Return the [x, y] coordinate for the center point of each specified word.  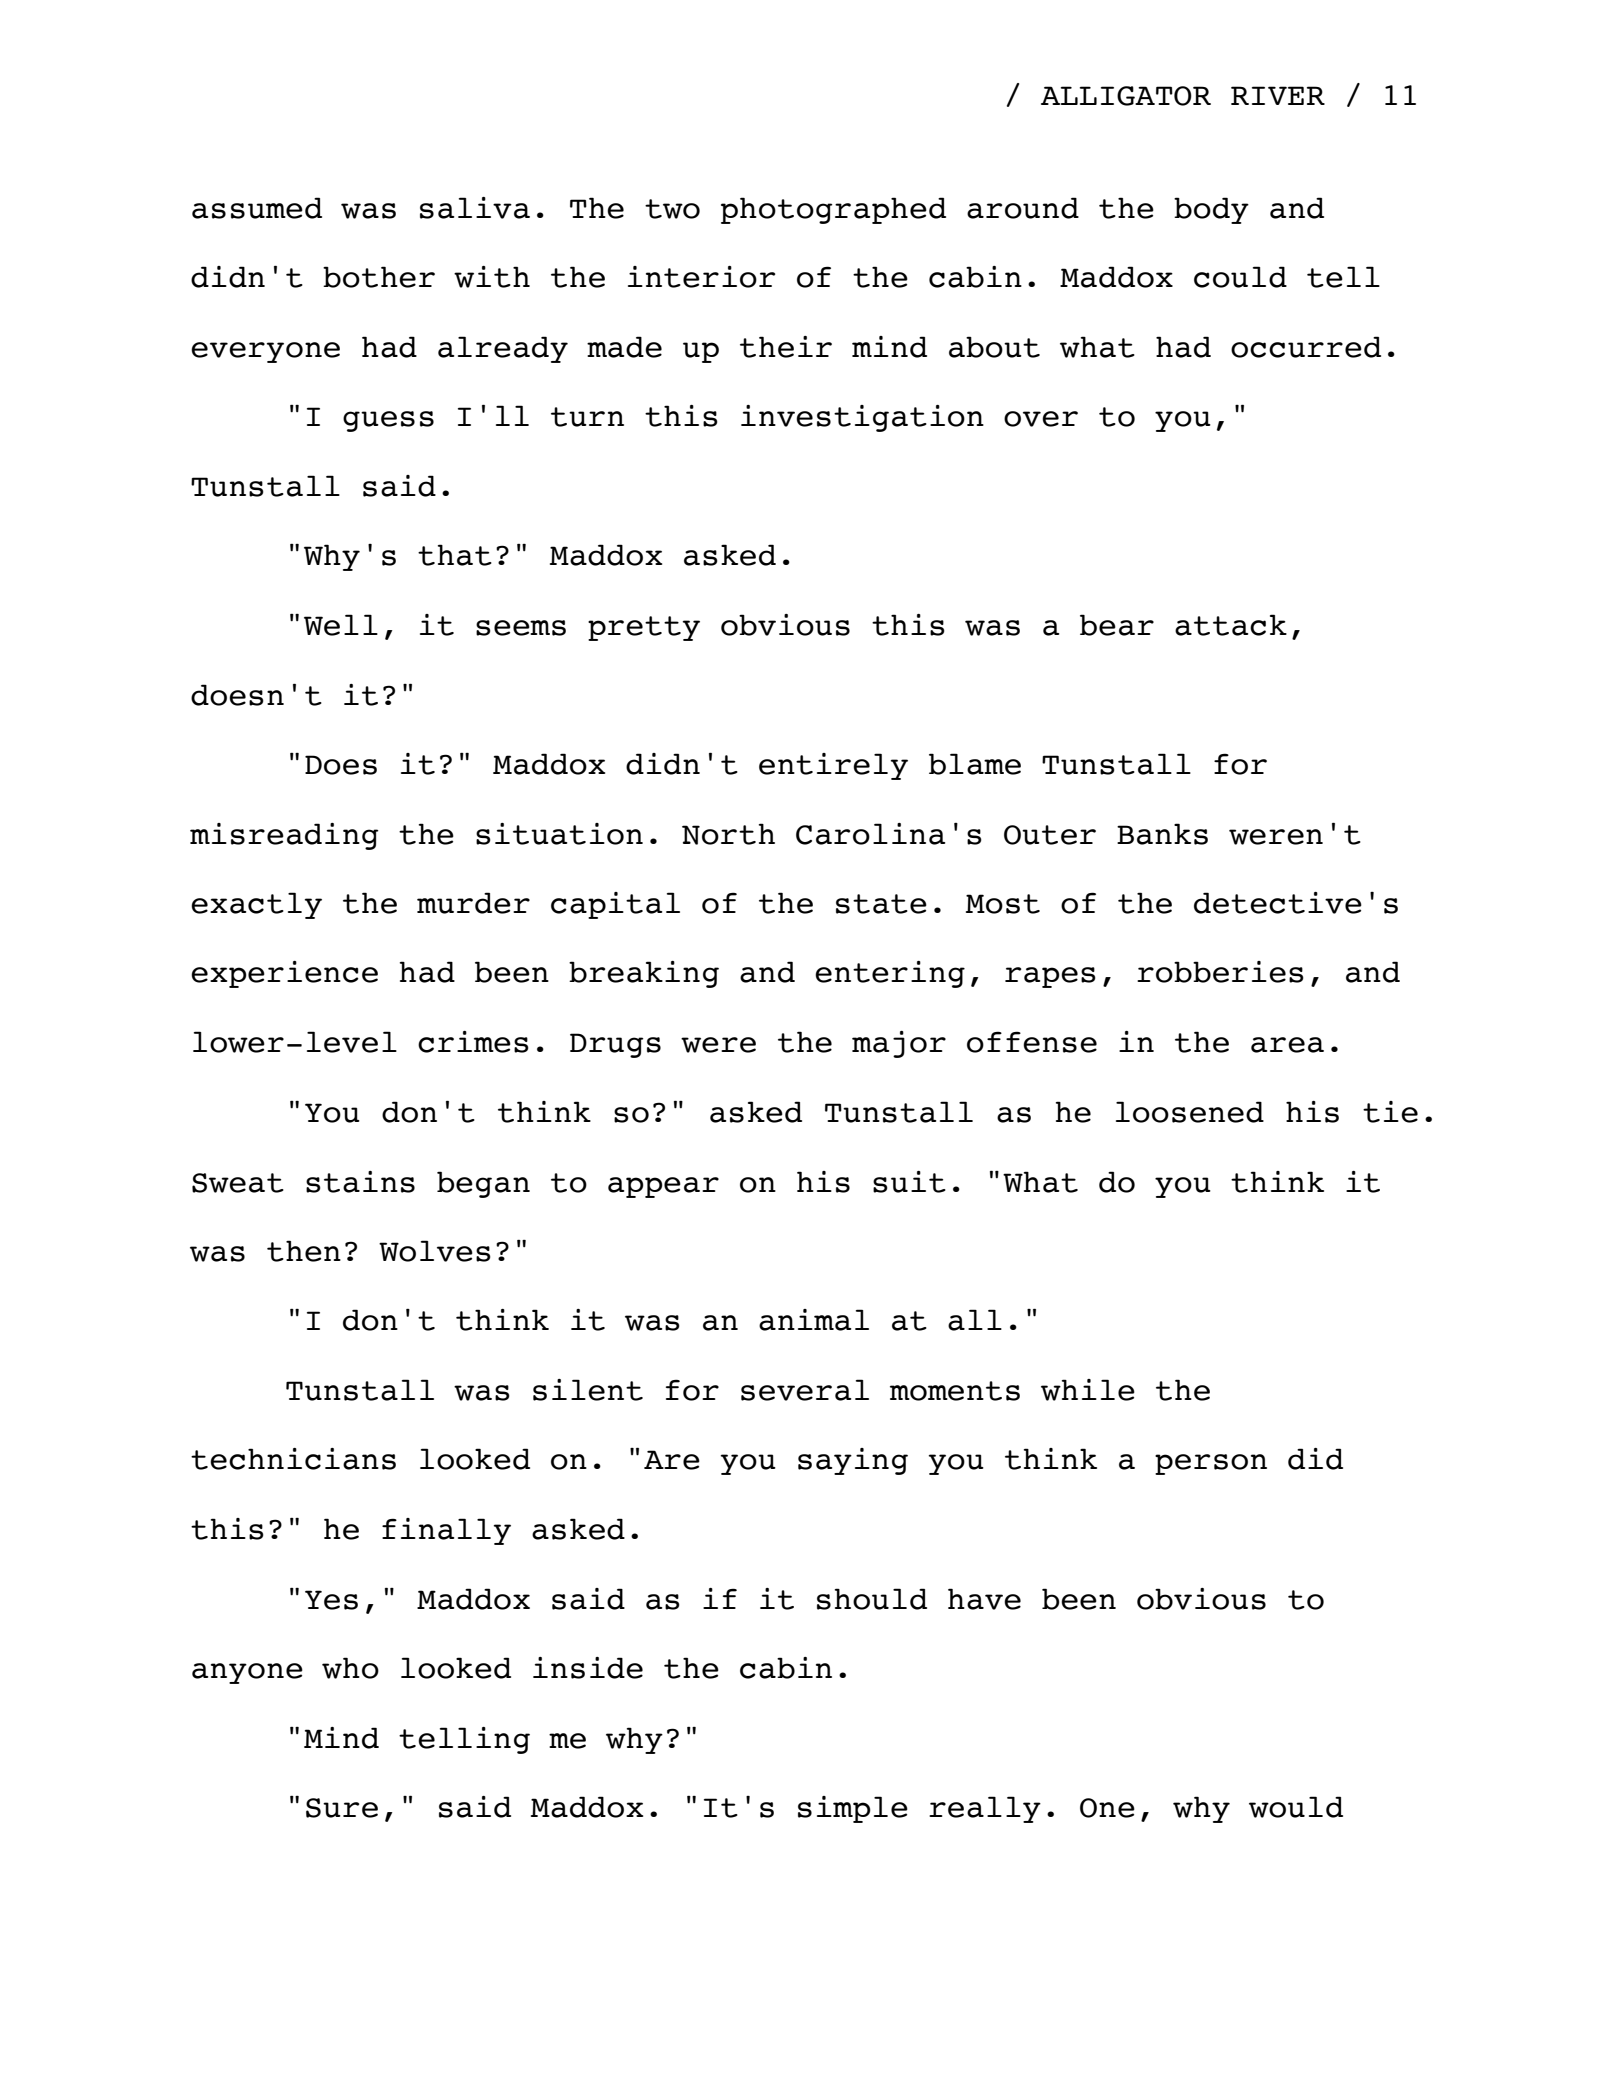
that [455, 555]
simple [853, 1809]
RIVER [1278, 95]
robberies [1220, 972]
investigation [862, 418]
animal [814, 1320]
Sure [342, 1808]
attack [1231, 625]
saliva [475, 208]
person [1211, 1464]
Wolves [435, 1251]
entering [890, 974]
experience [284, 974]
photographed [833, 210]
